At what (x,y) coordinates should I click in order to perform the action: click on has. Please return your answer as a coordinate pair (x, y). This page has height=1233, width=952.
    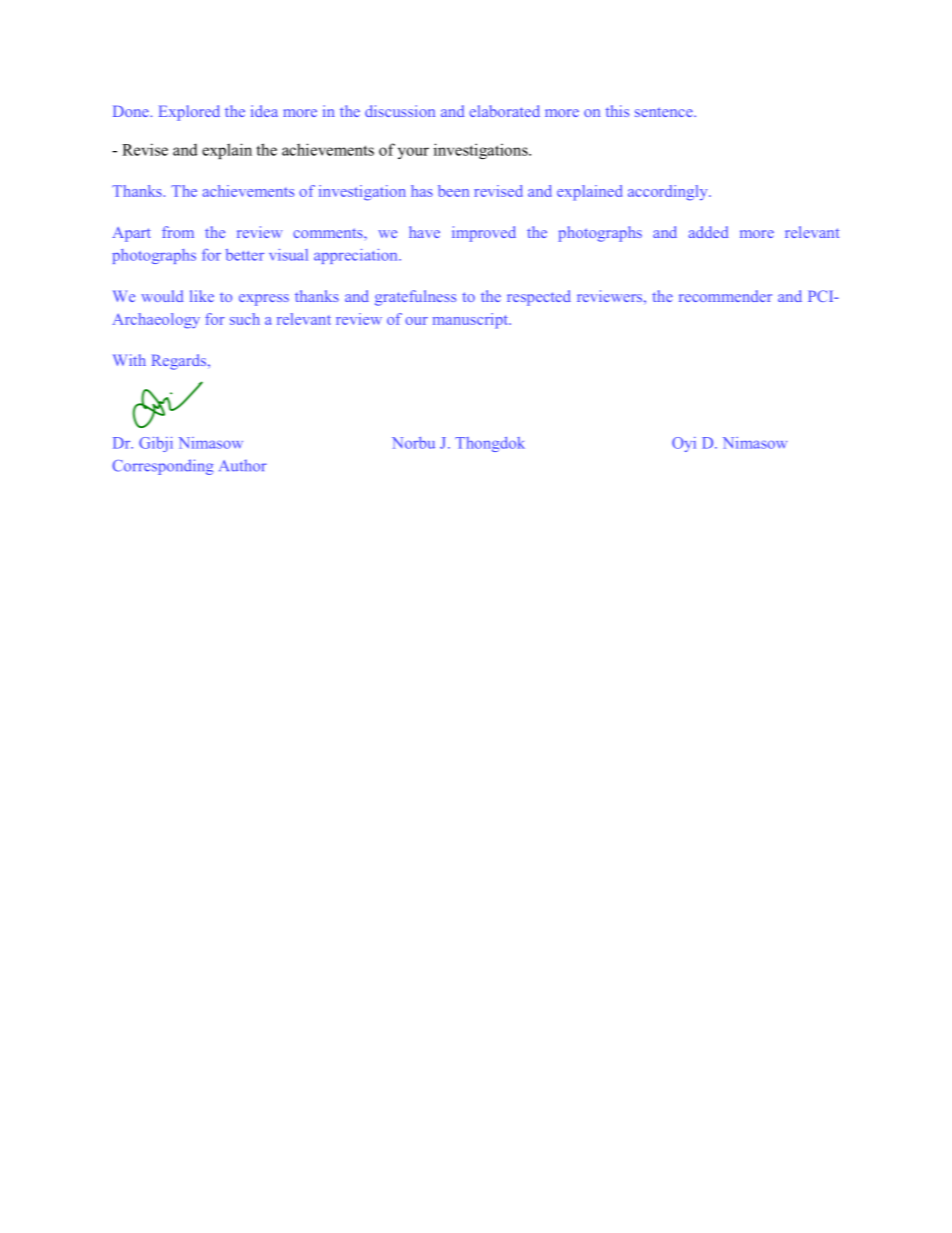
    Looking at the image, I should click on (422, 191).
